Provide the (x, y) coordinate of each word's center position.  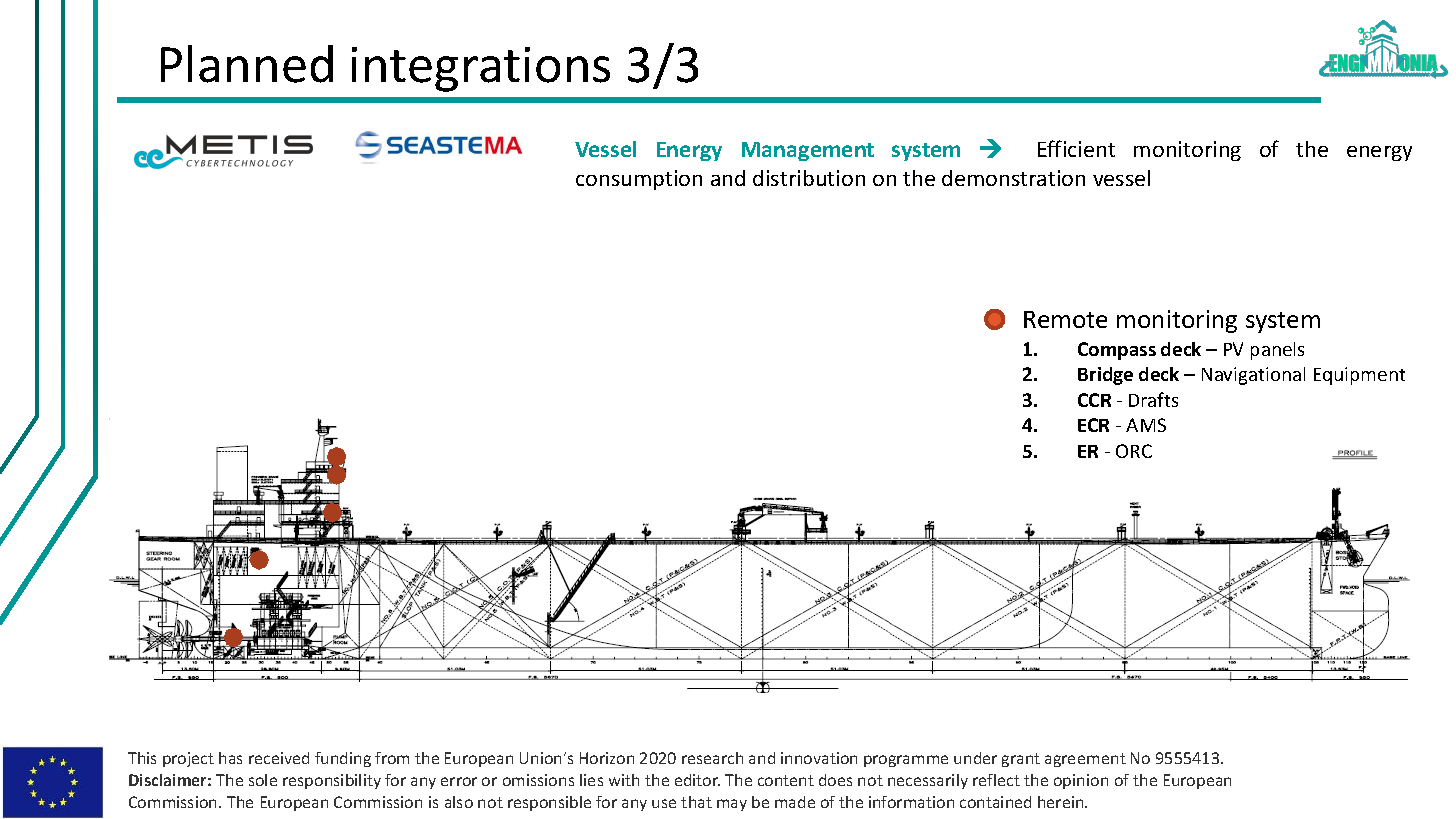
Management (808, 151)
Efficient (1076, 148)
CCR (1094, 400)
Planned (247, 64)
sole (263, 780)
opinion (1081, 781)
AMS (1146, 425)
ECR (1093, 425)
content (786, 780)
